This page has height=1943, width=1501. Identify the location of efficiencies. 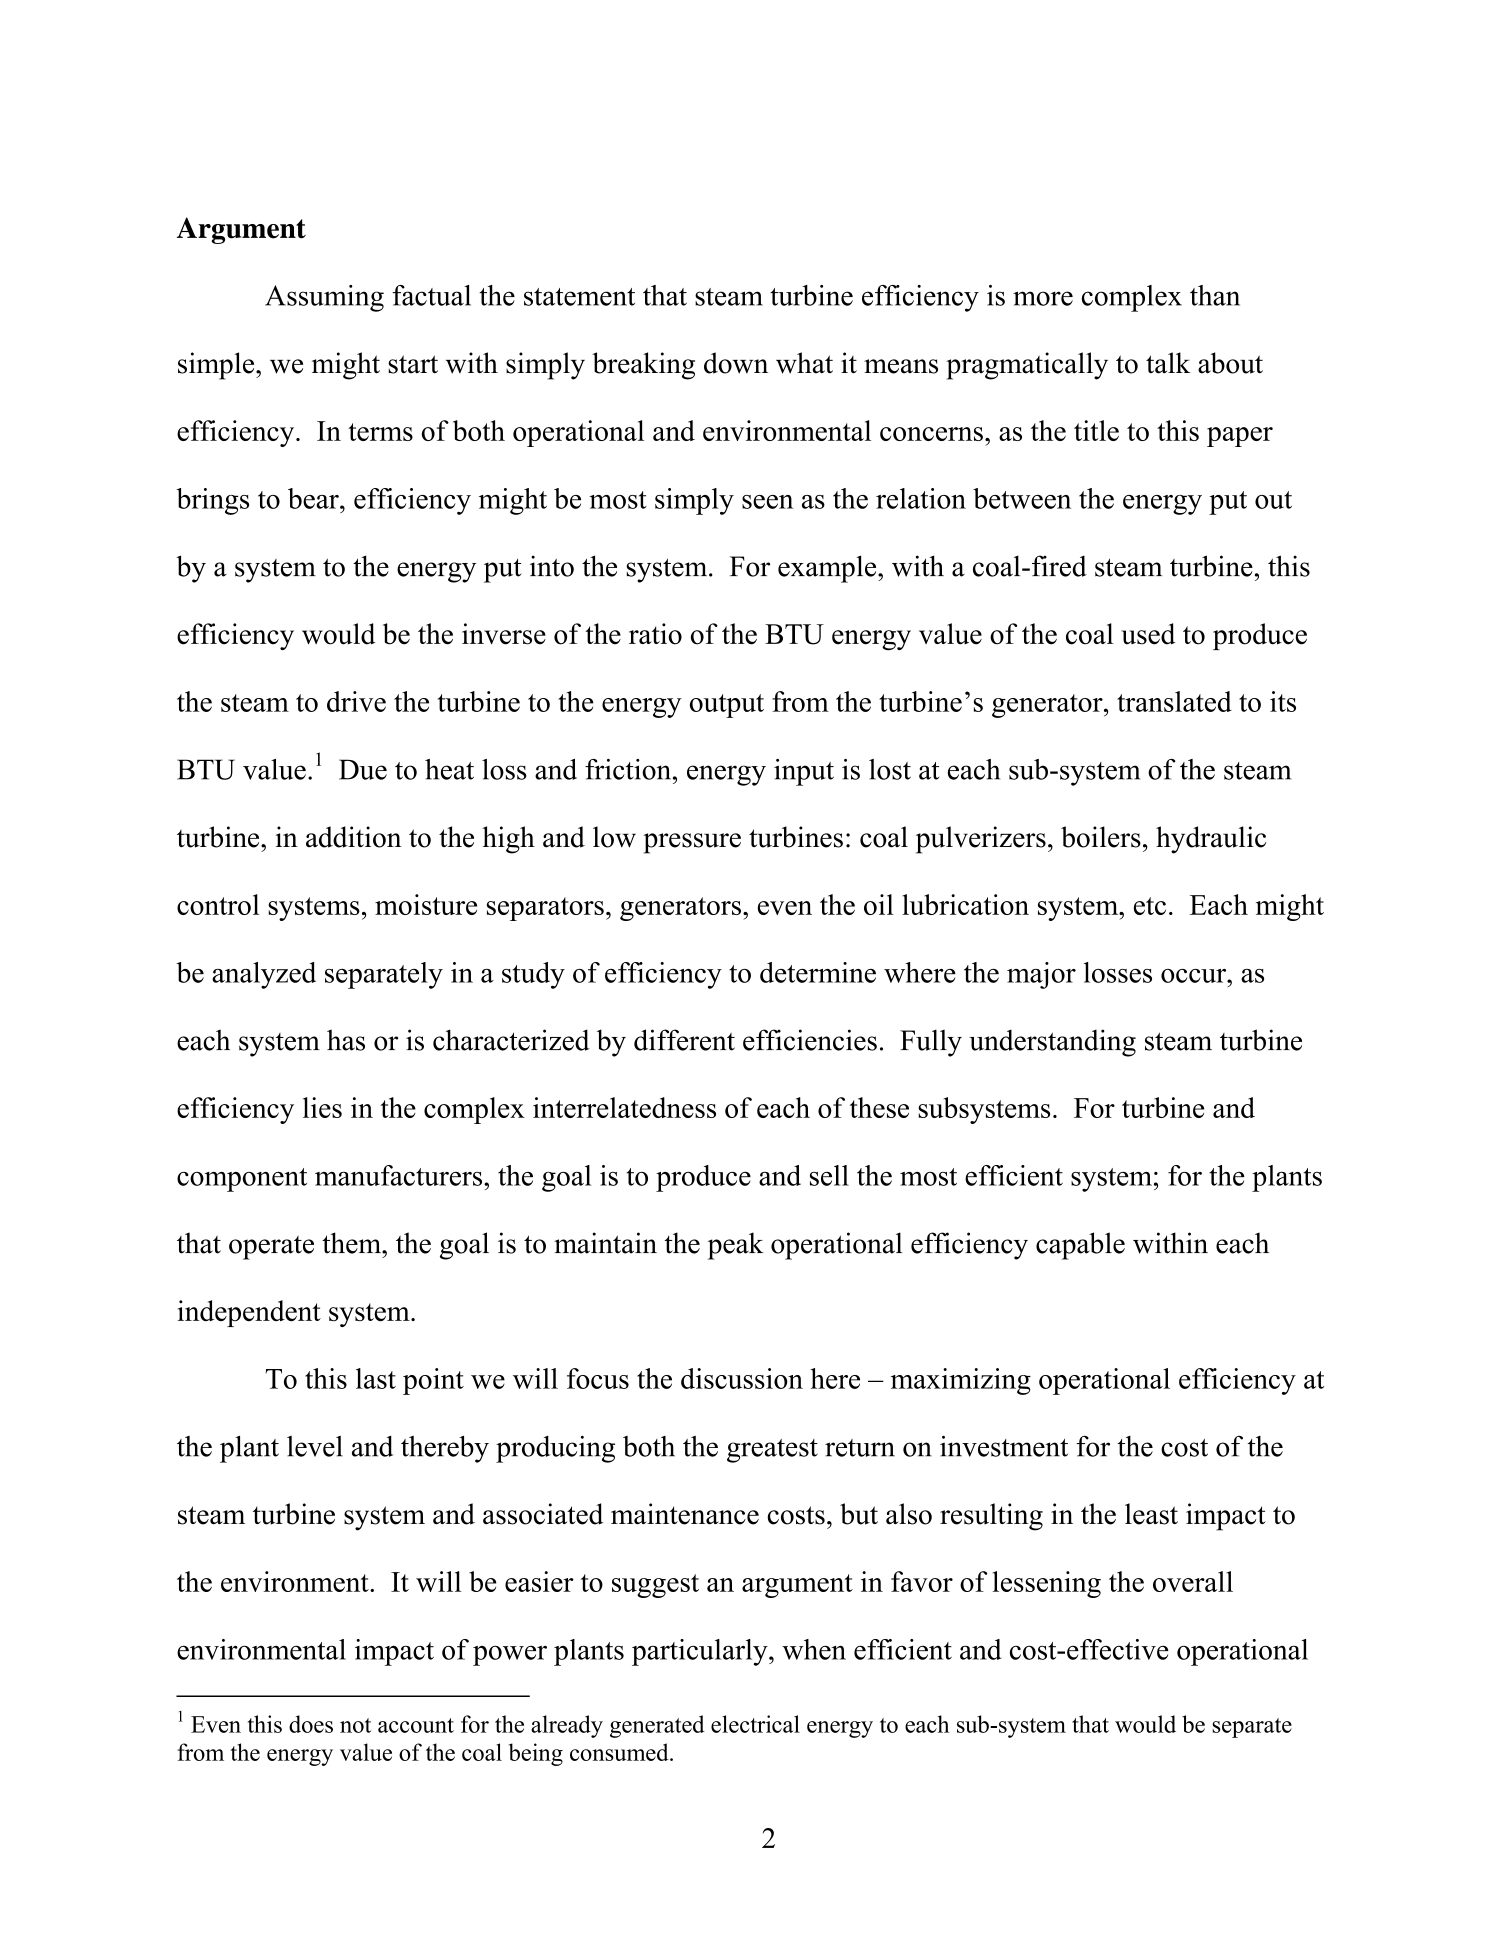
(810, 1040).
